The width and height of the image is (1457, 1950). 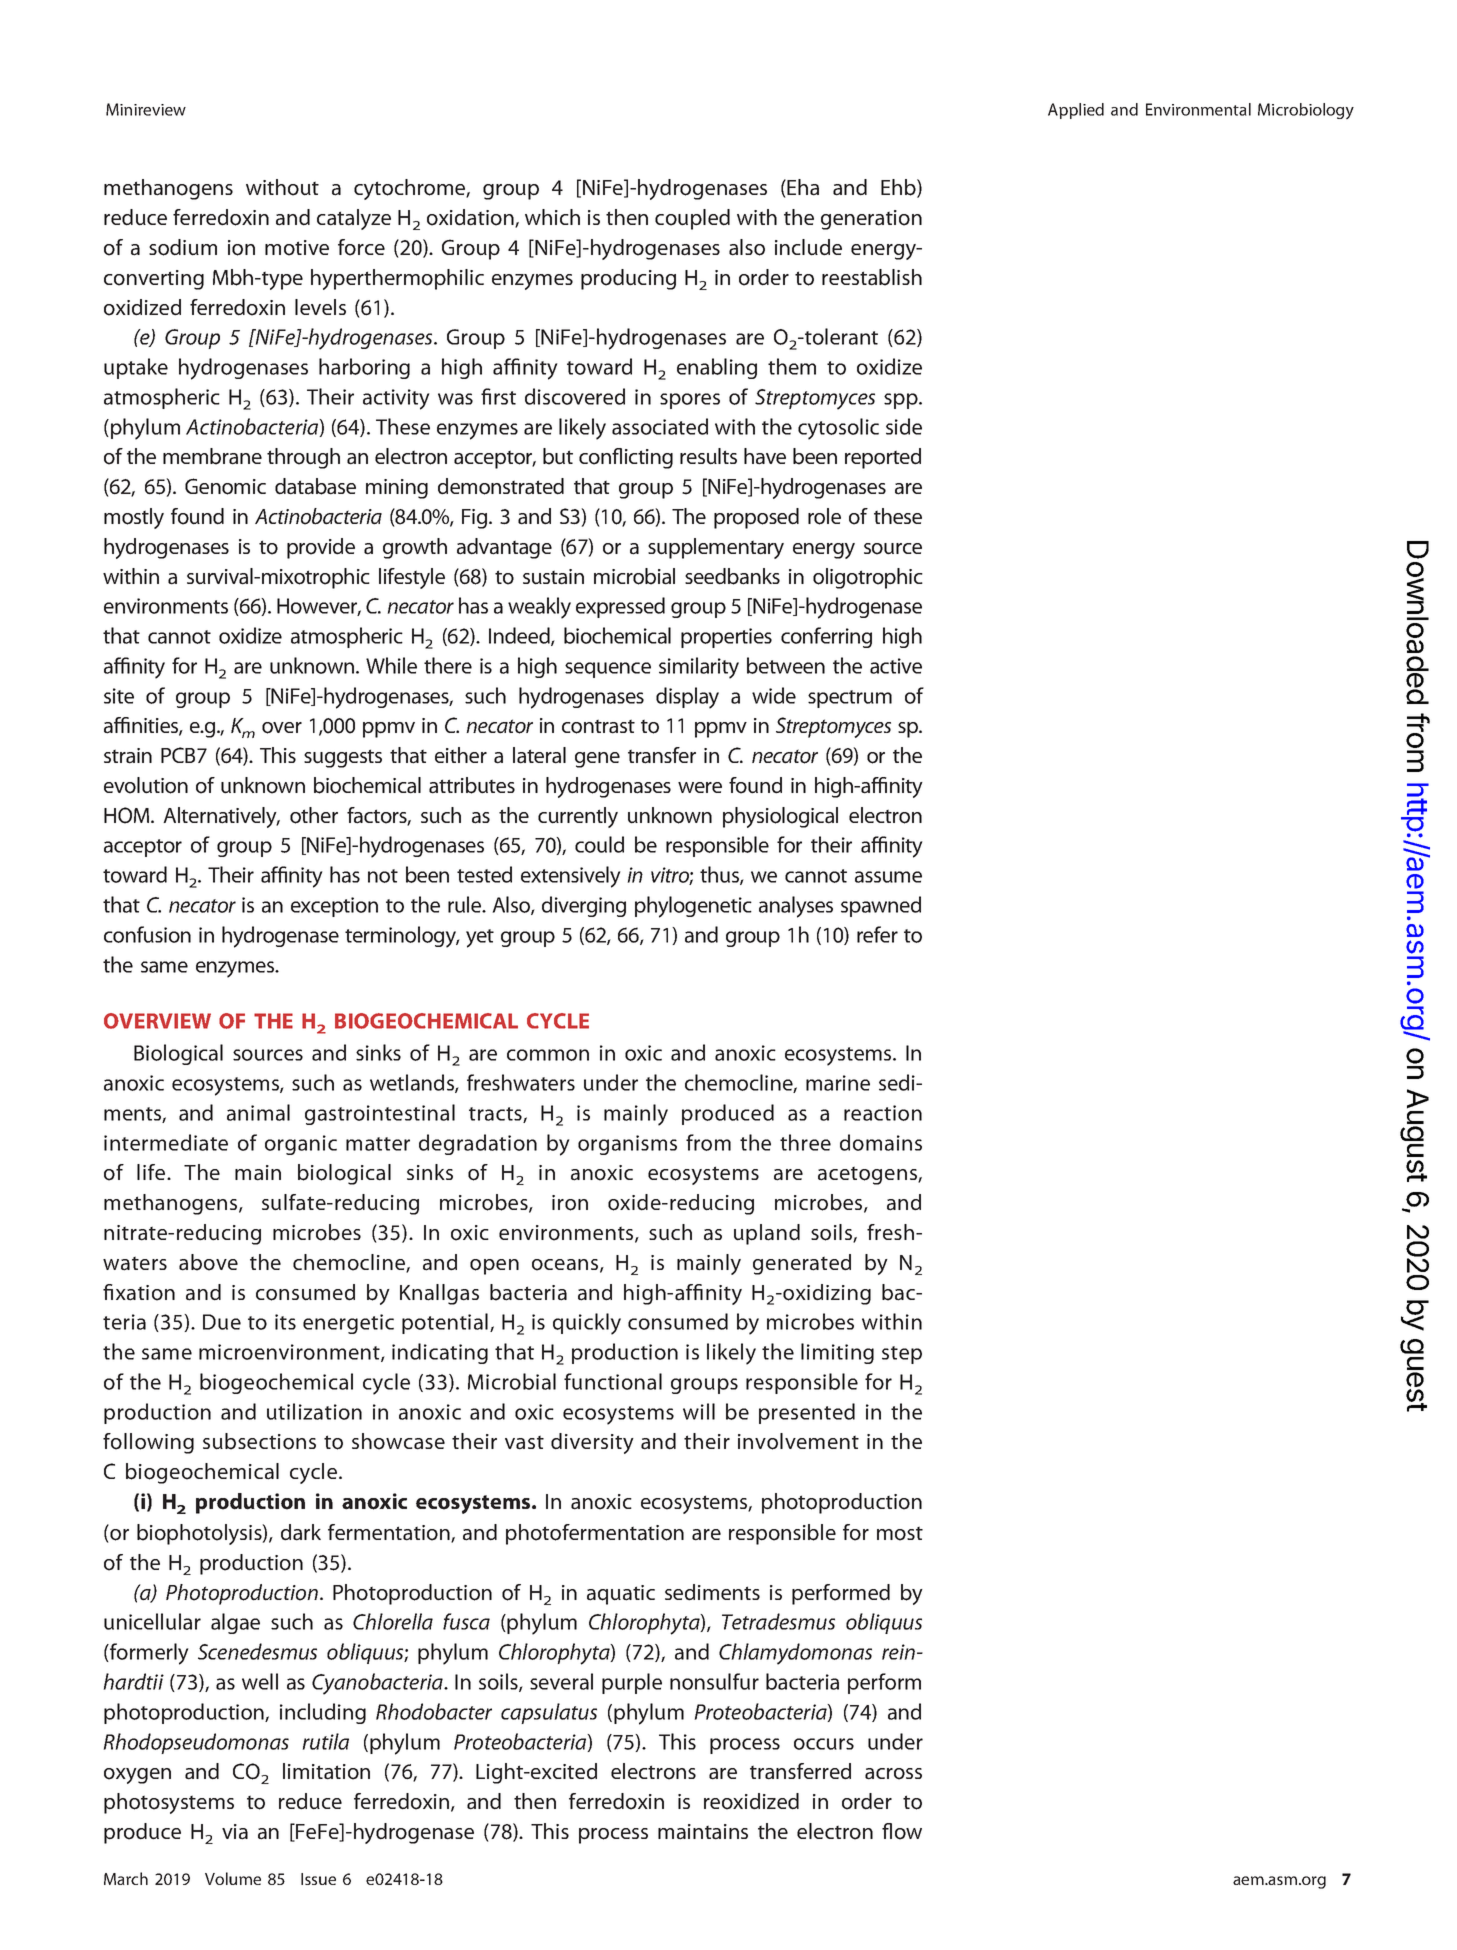 I want to click on will, so click(x=699, y=1411).
